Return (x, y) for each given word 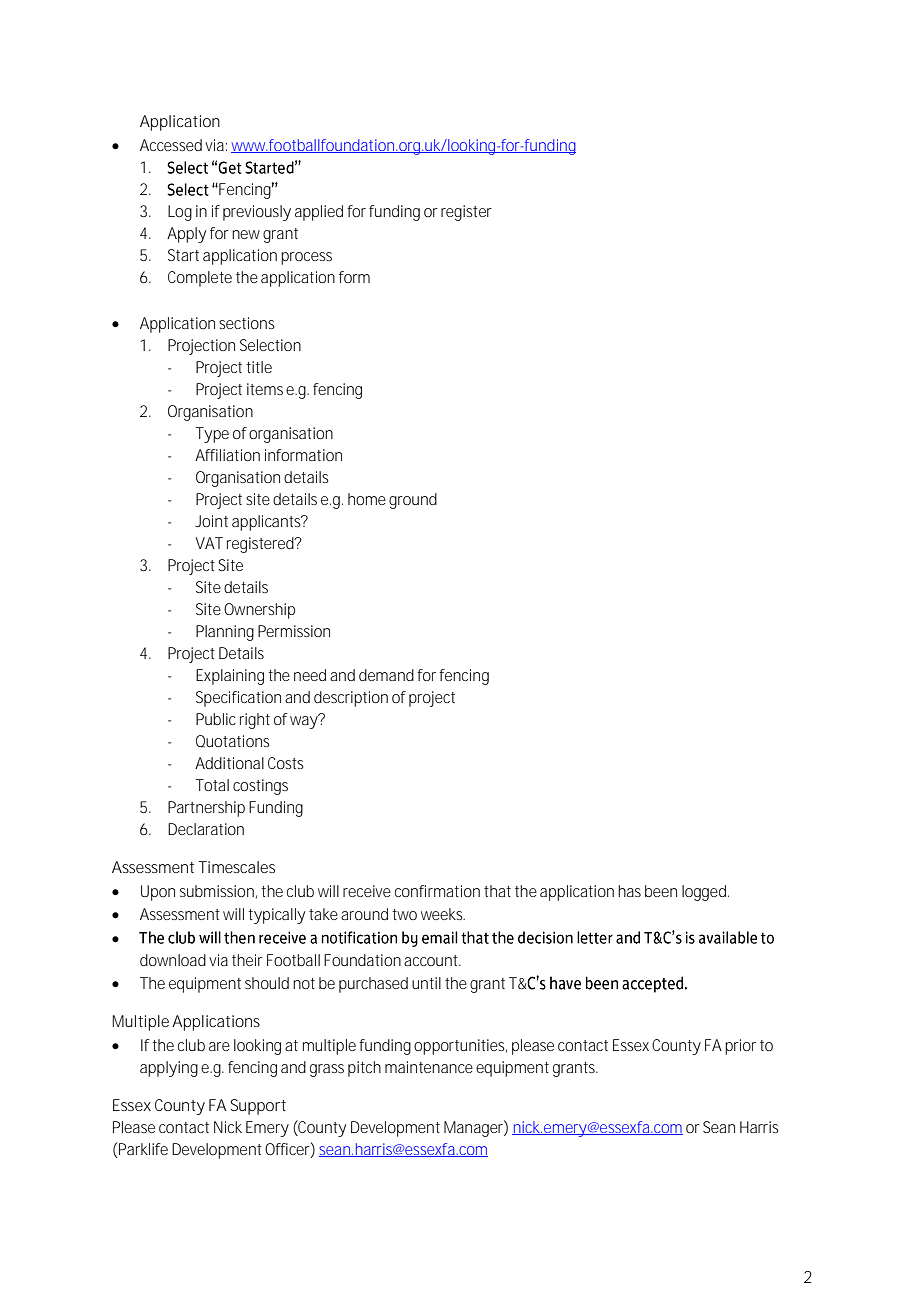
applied (319, 213)
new (246, 234)
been (661, 891)
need (310, 675)
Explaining (230, 677)
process (306, 258)
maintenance (429, 1067)
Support (258, 1107)
